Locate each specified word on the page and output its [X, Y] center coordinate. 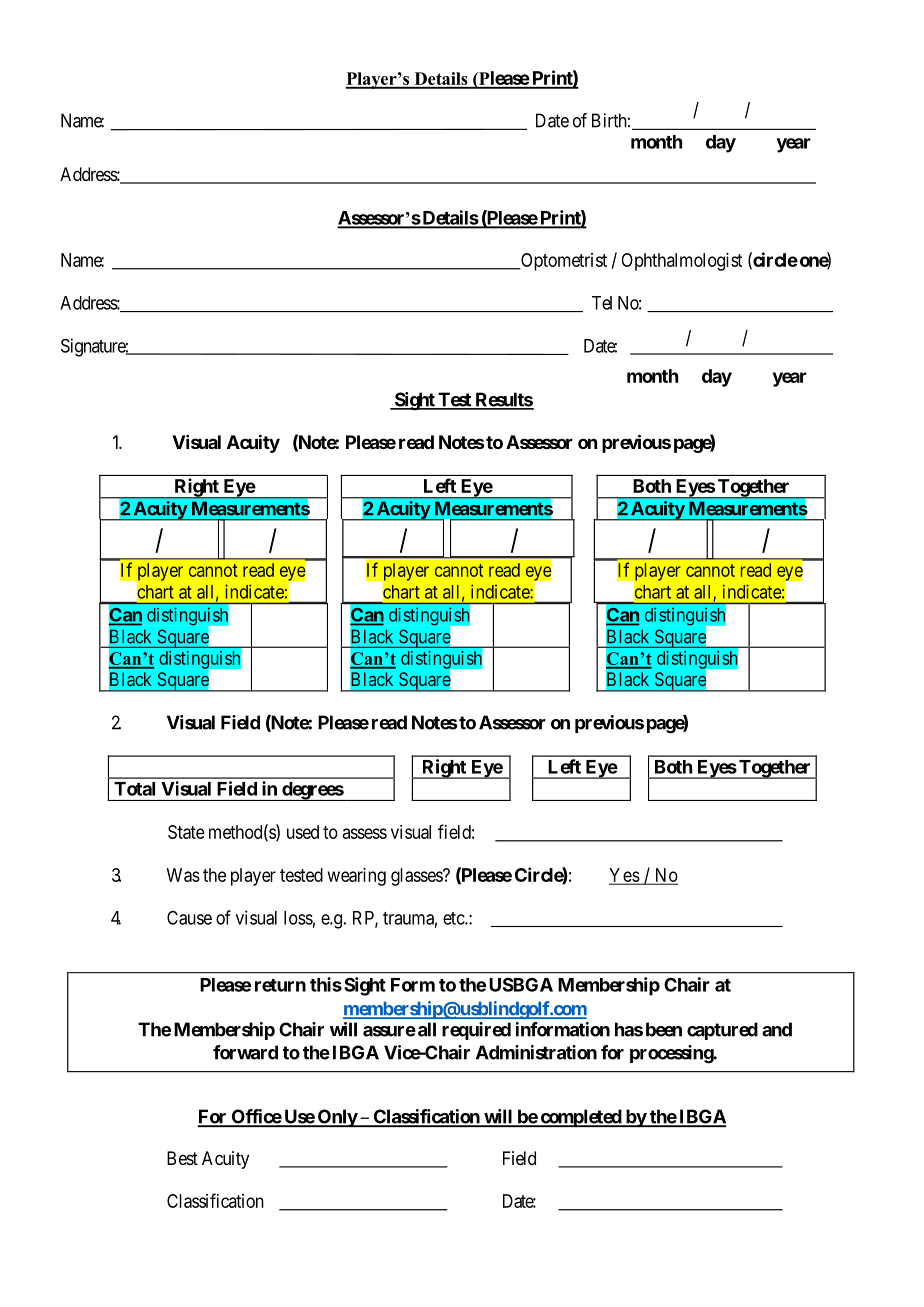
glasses [417, 877]
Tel [602, 303]
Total [134, 789]
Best [182, 1158]
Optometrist [563, 262]
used [303, 832]
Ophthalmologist [681, 262]
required [476, 1031]
